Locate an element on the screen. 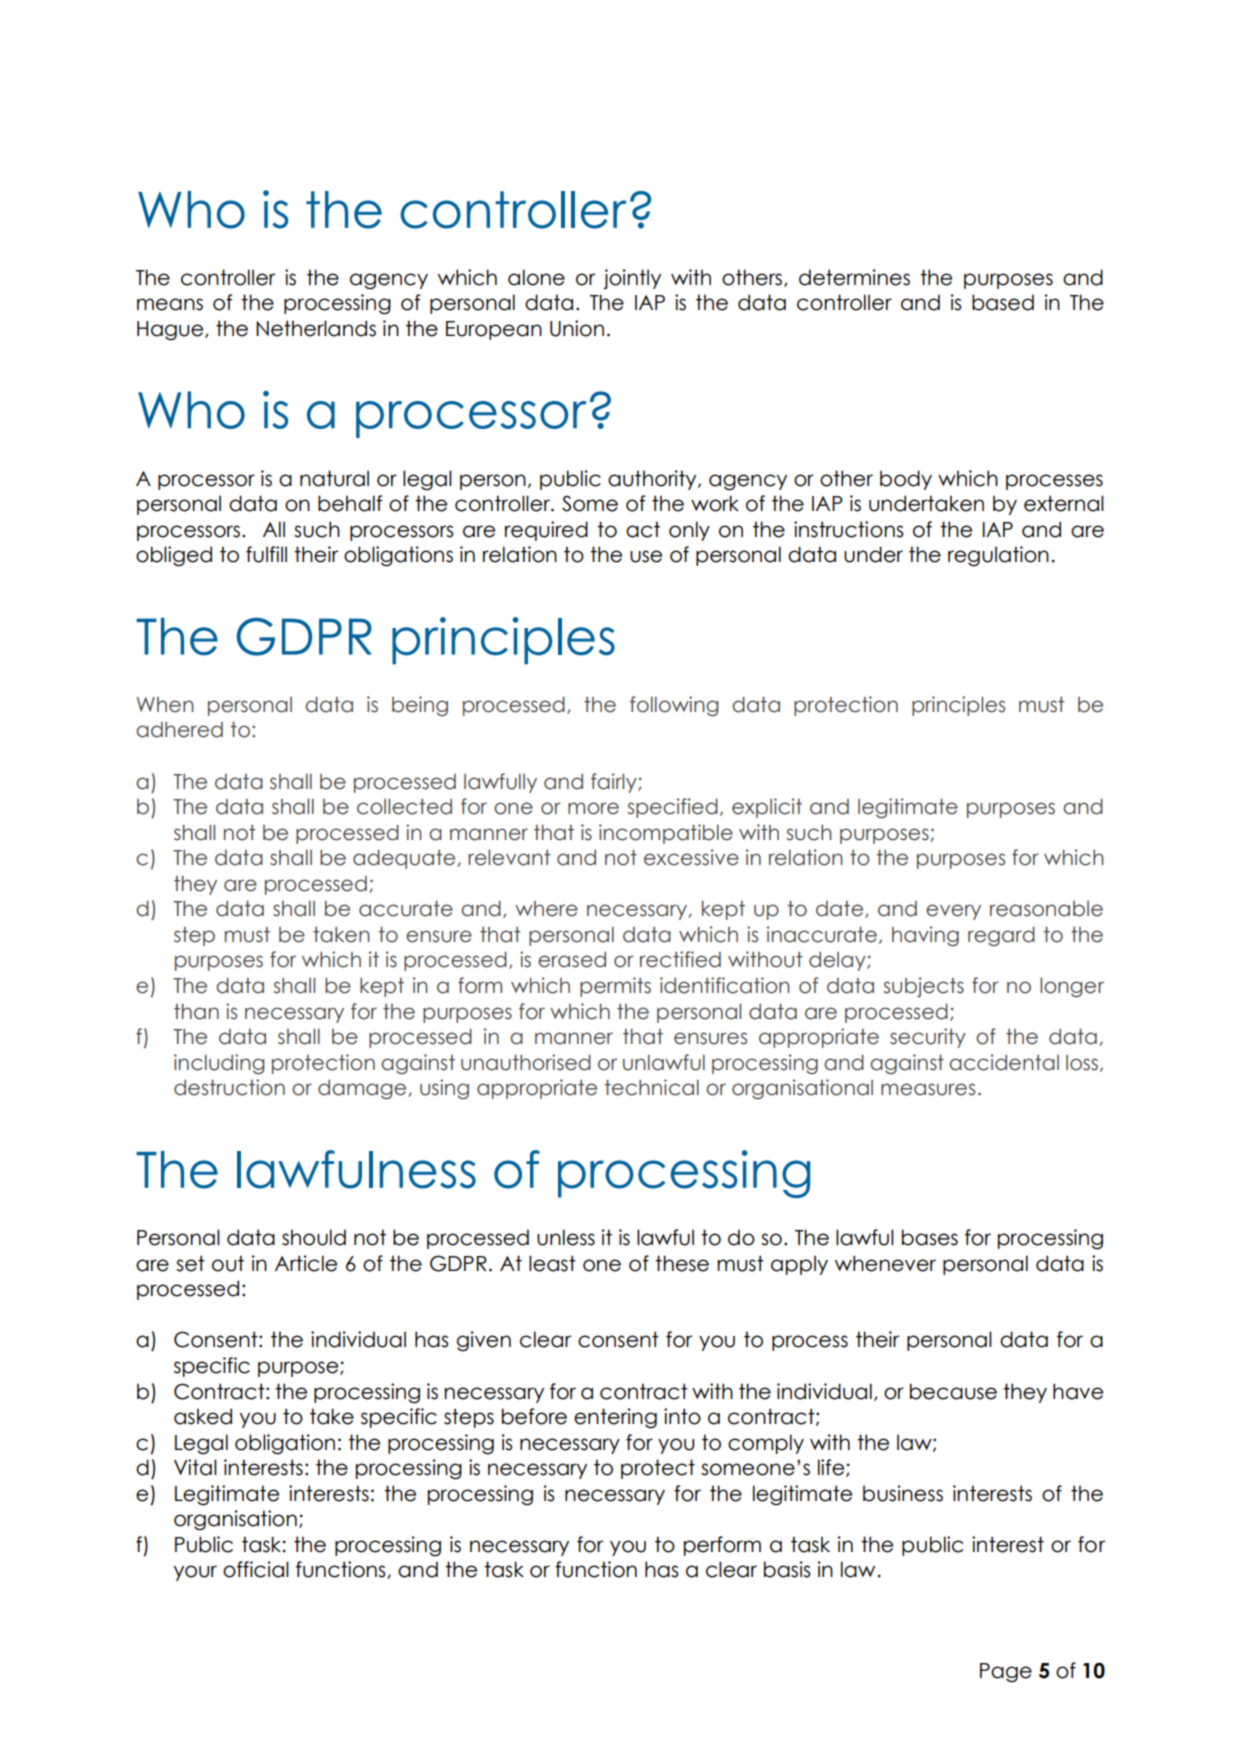 The width and height of the screenshot is (1241, 1756). subjects is located at coordinates (923, 987).
